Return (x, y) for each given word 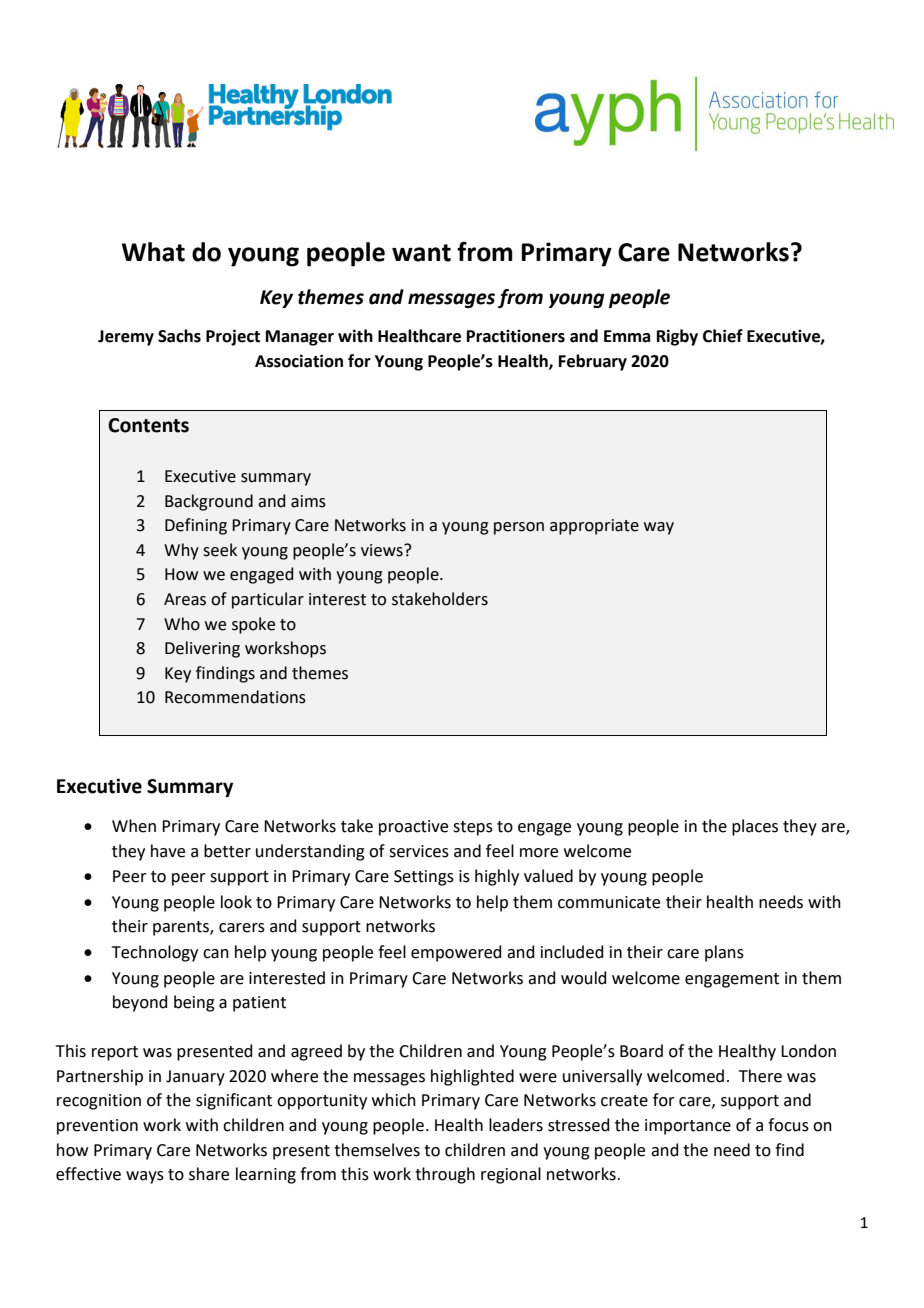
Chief (723, 336)
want (421, 253)
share (209, 1174)
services (419, 851)
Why (181, 551)
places (755, 827)
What (153, 252)
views (383, 550)
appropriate (594, 527)
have (168, 851)
